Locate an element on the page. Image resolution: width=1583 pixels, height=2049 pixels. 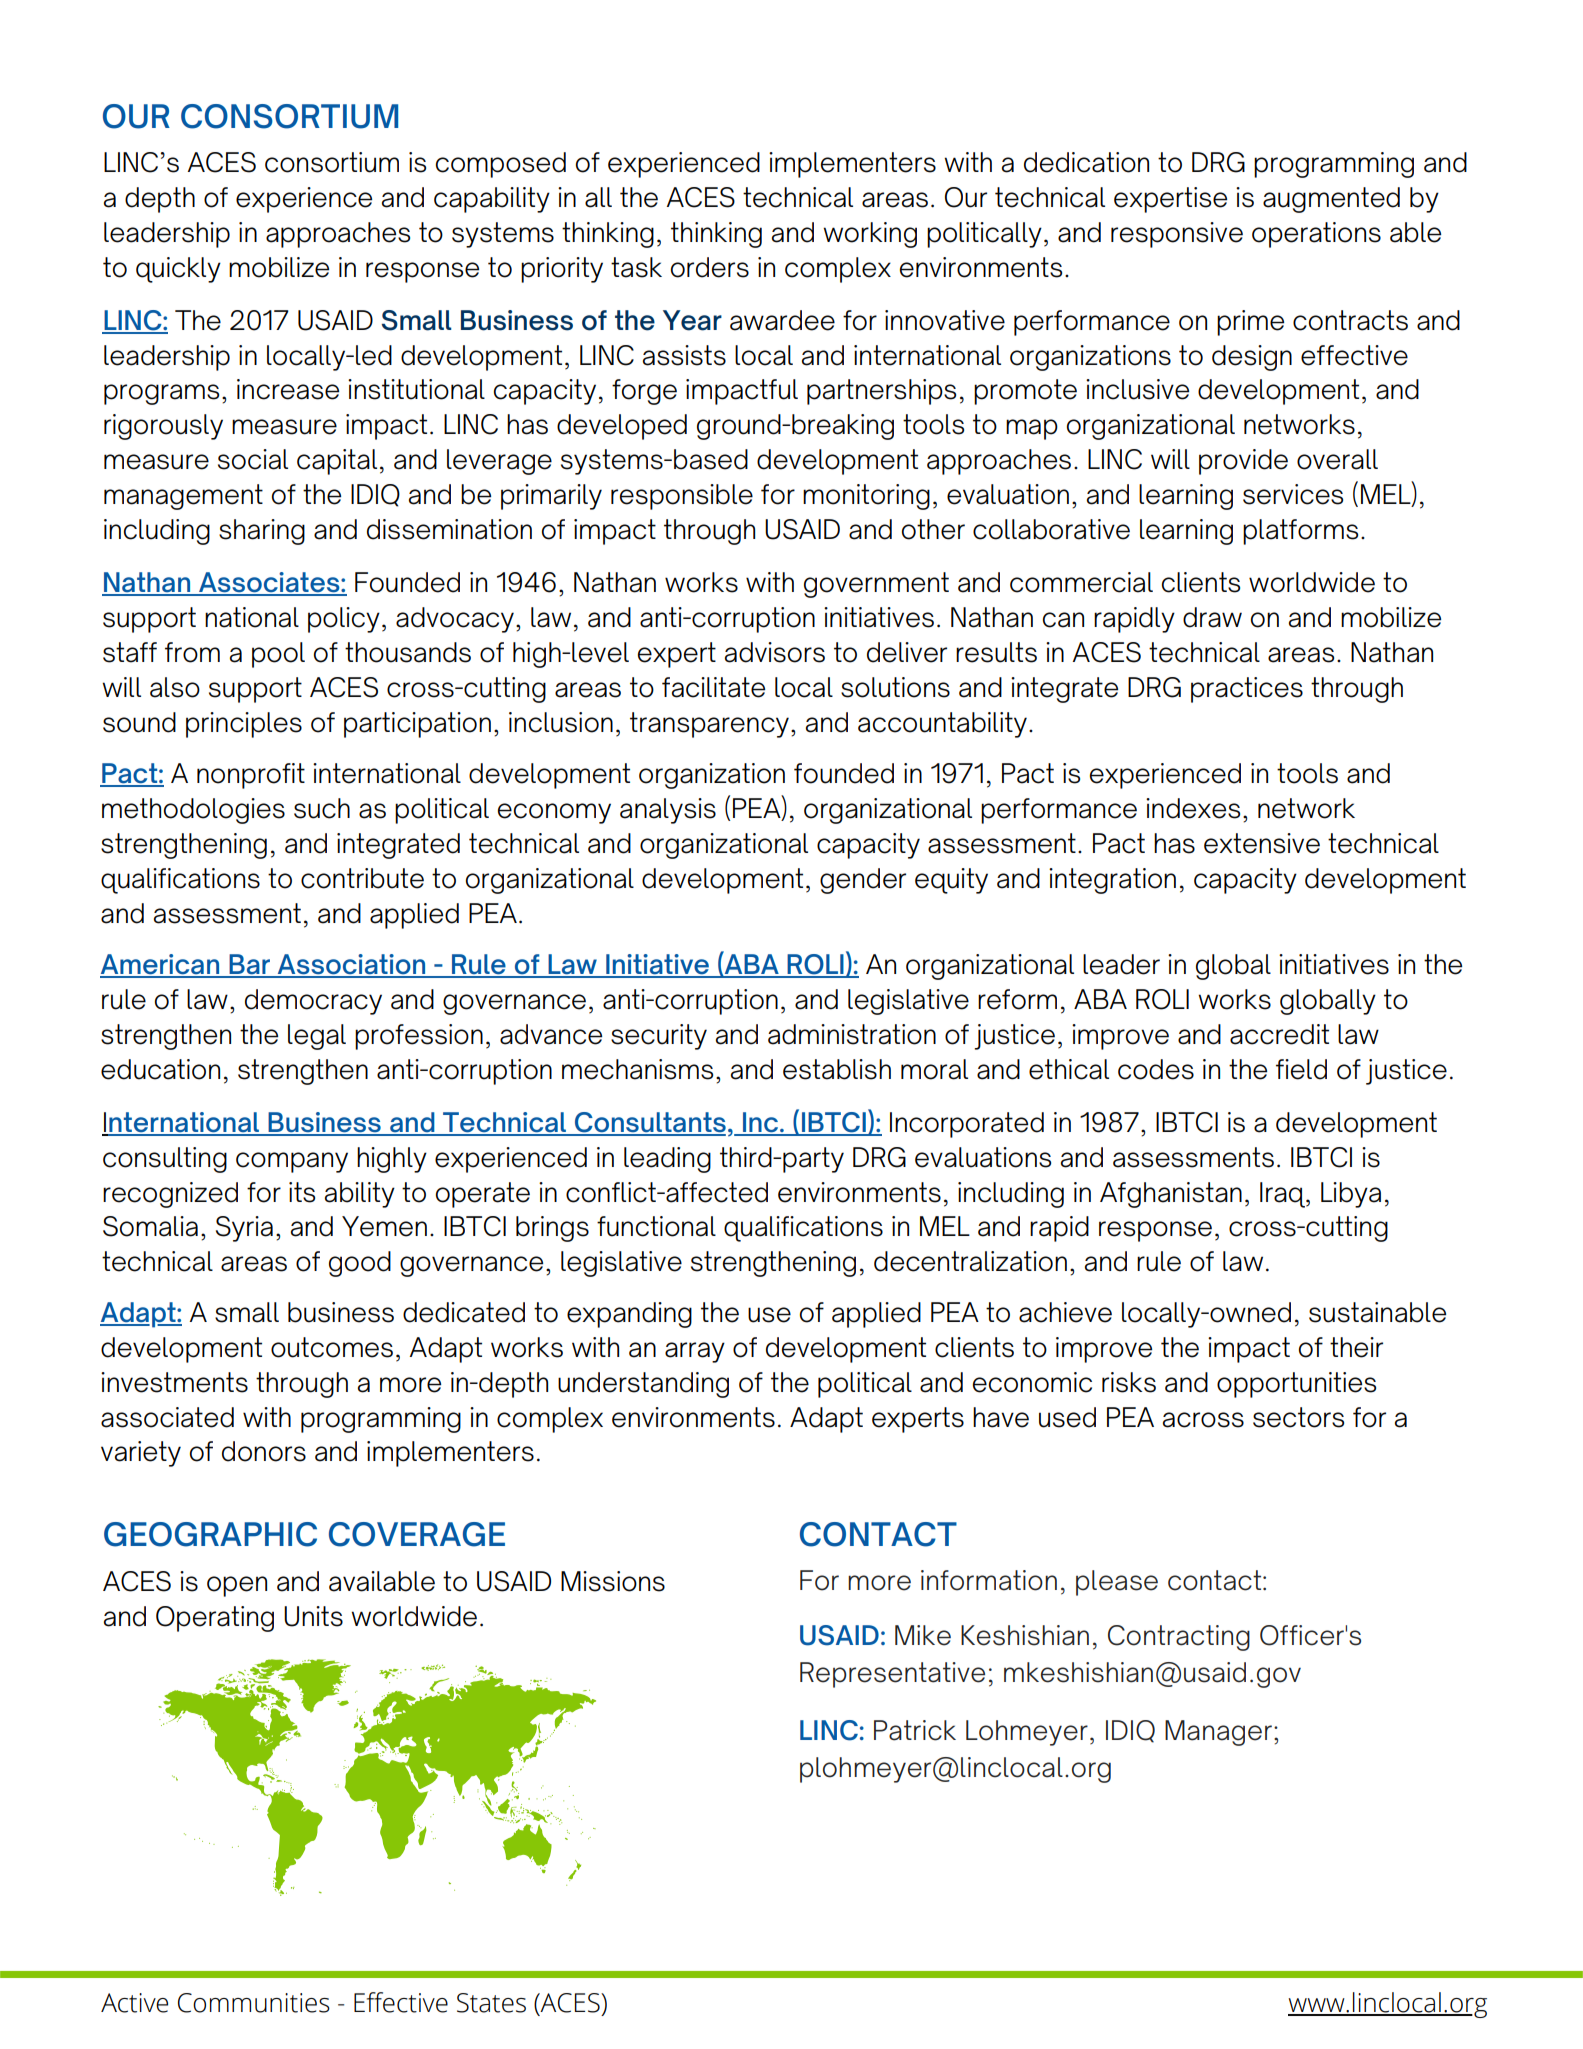
Missions is located at coordinates (613, 1581).
